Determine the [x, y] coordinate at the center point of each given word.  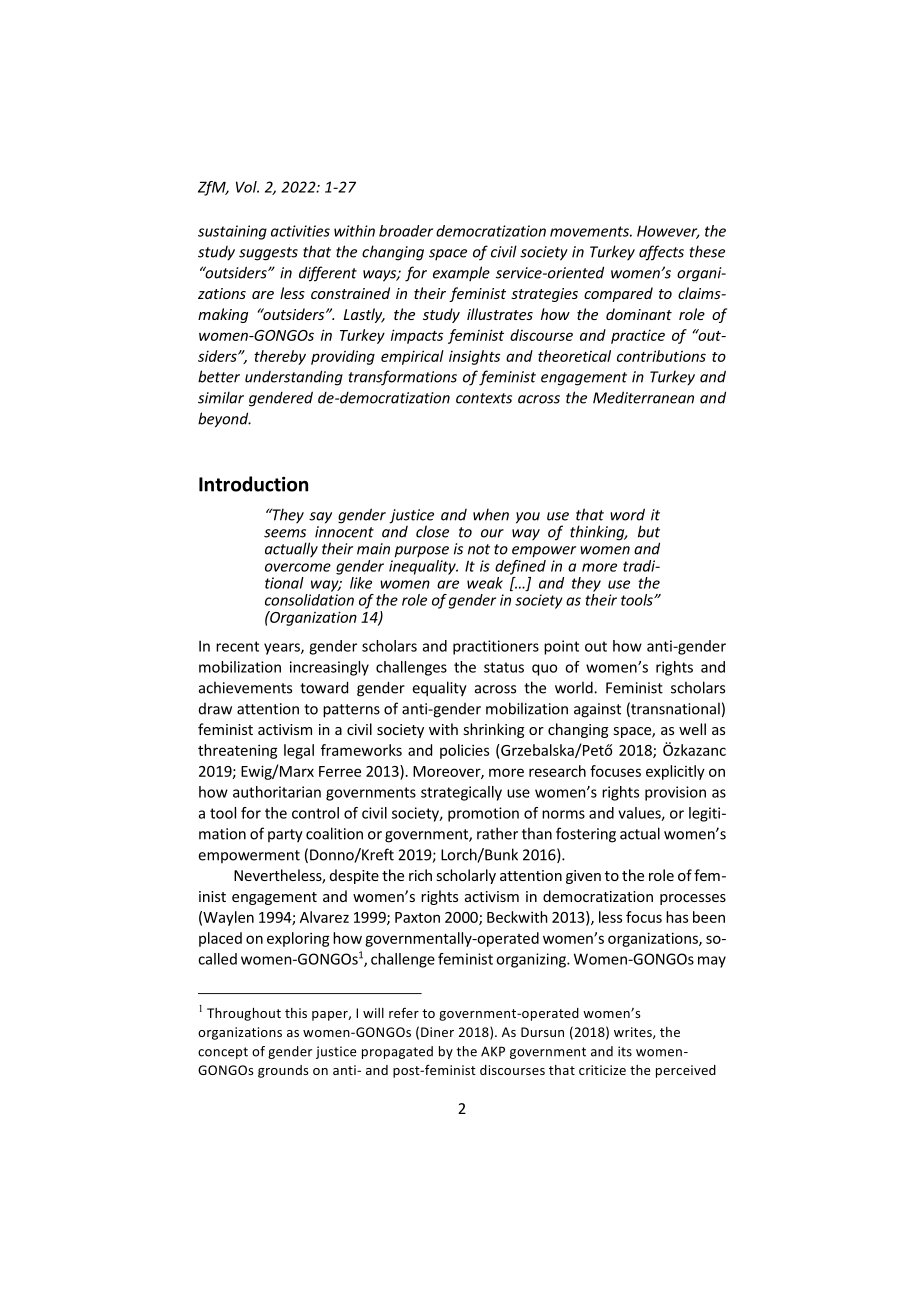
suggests [268, 254]
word [627, 514]
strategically [461, 793]
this [296, 1013]
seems [285, 533]
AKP [493, 1051]
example [461, 273]
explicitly [675, 772]
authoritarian [277, 792]
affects [661, 253]
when [491, 514]
